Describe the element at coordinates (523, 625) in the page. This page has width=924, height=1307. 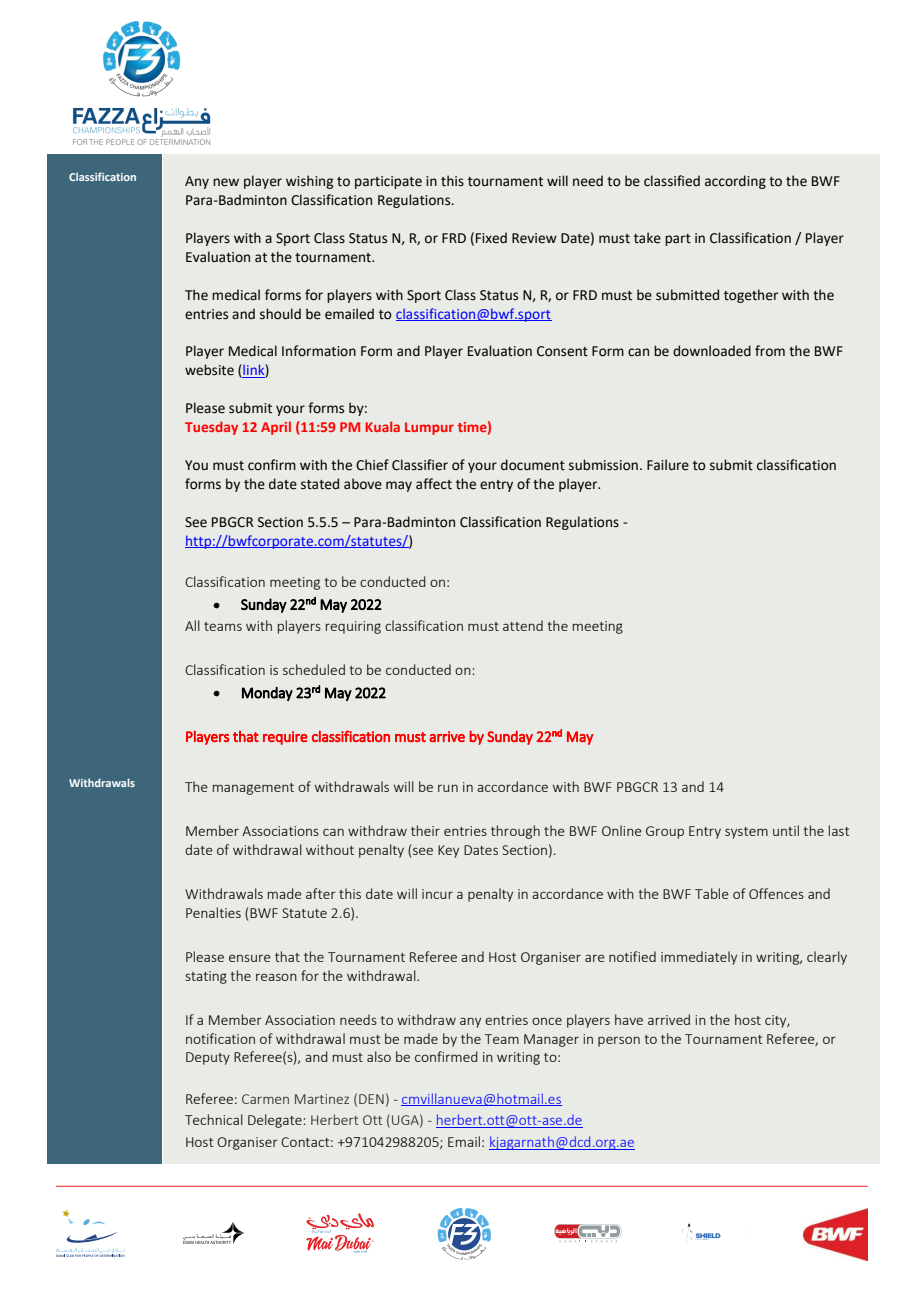
I see `attend` at that location.
